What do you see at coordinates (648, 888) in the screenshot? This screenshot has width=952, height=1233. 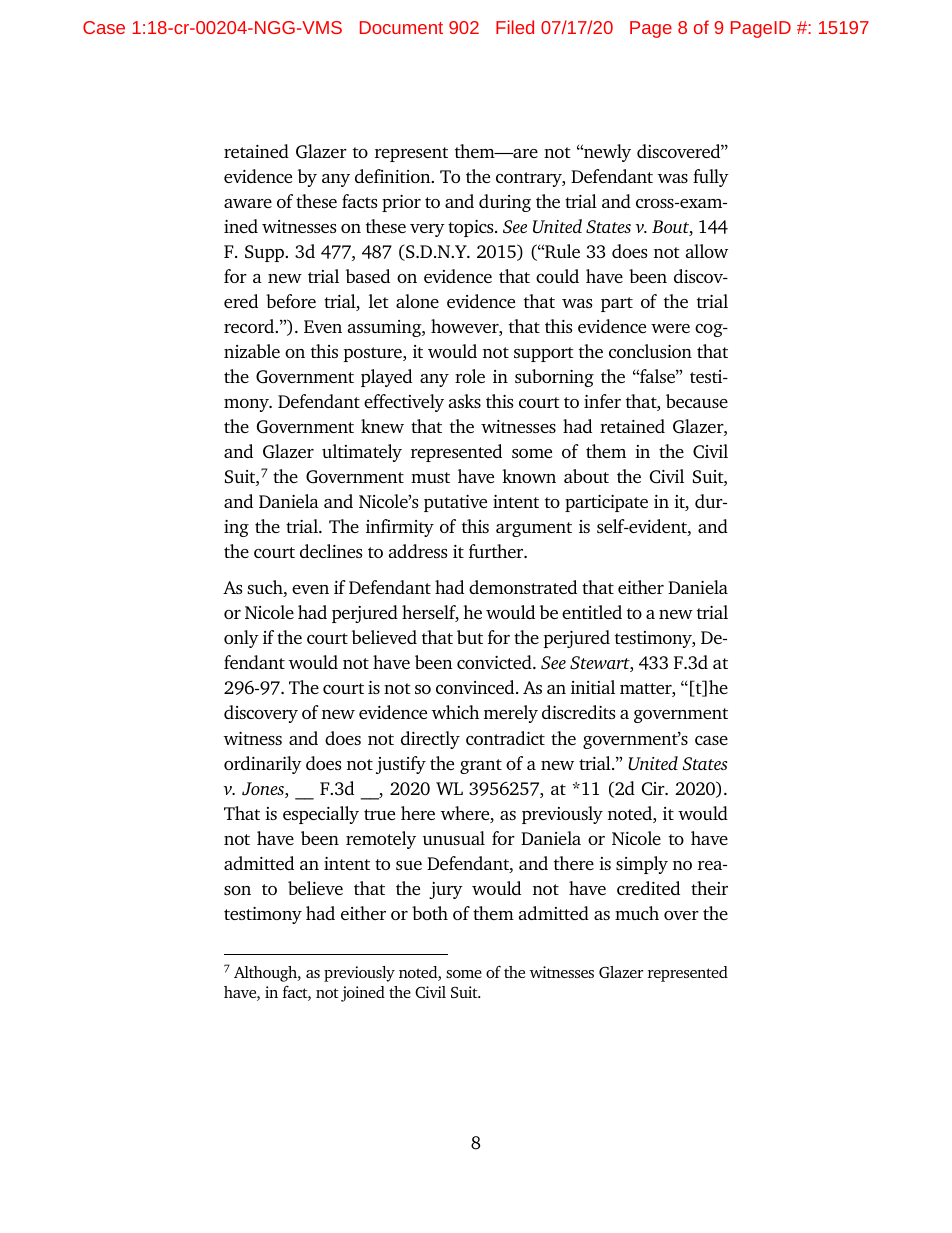 I see `credited` at bounding box center [648, 888].
